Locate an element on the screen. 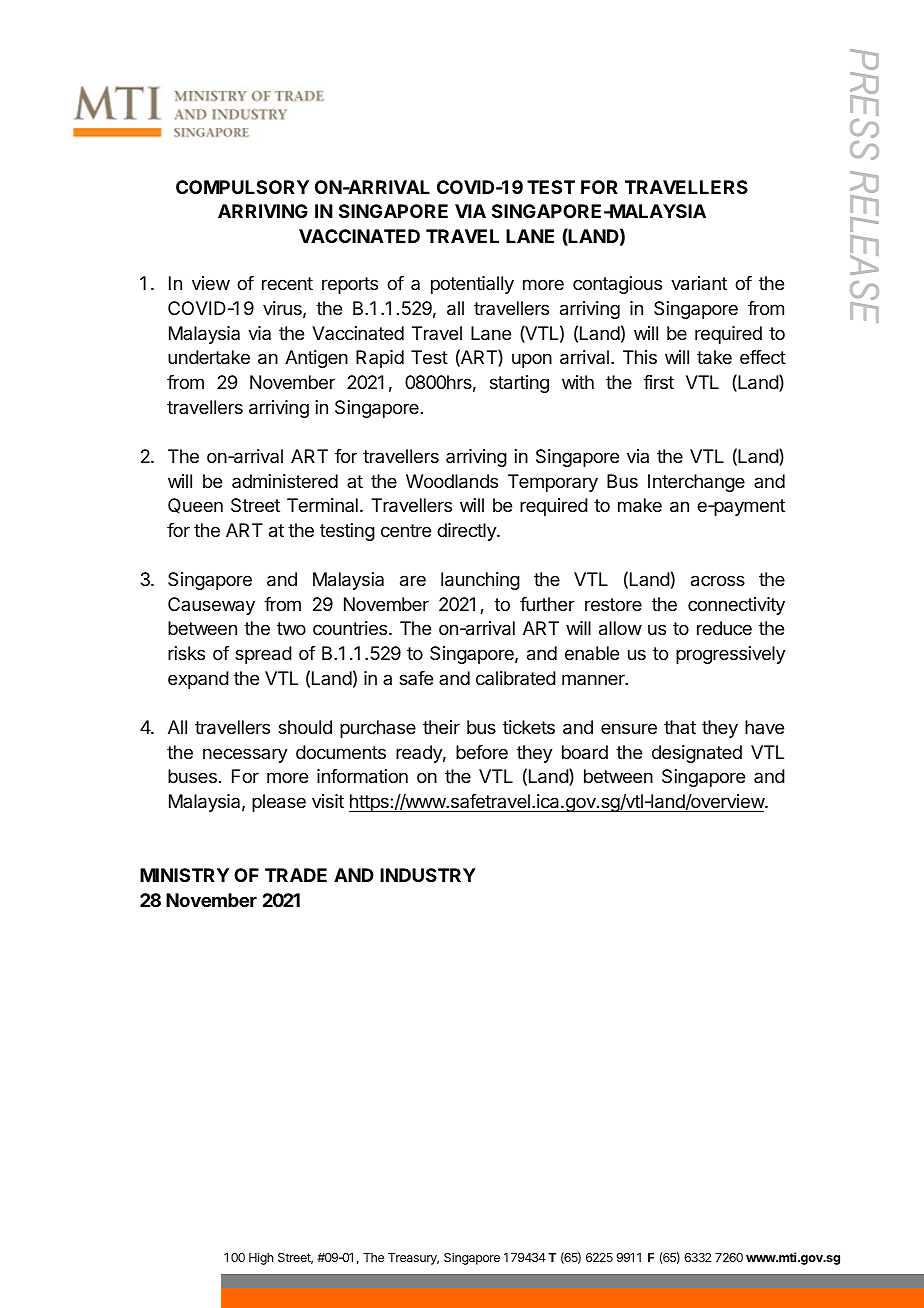 The width and height of the screenshot is (924, 1308). that is located at coordinates (680, 727).
